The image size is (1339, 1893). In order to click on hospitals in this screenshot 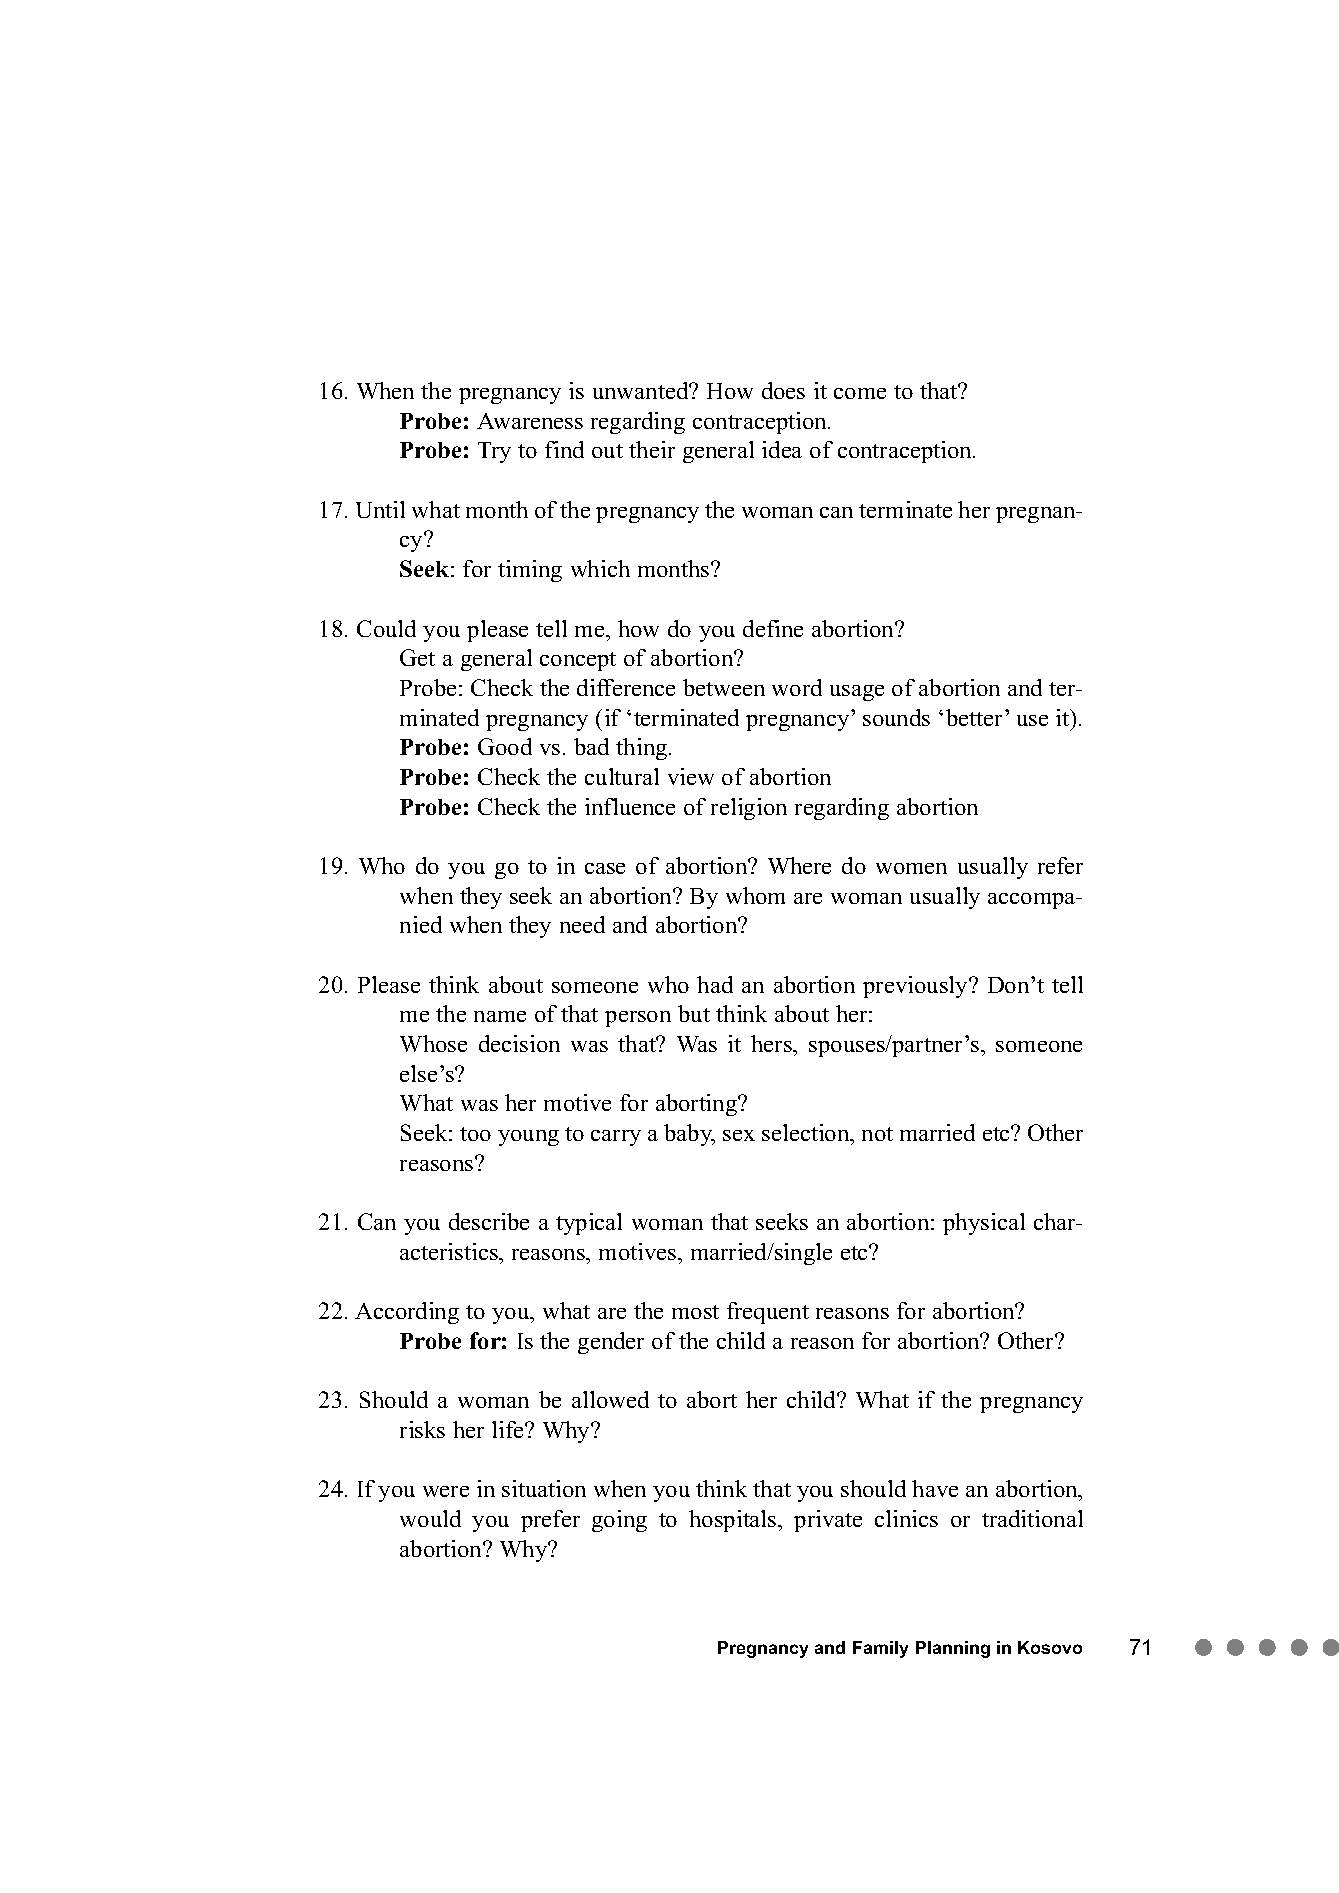, I will do `click(734, 1521)`.
